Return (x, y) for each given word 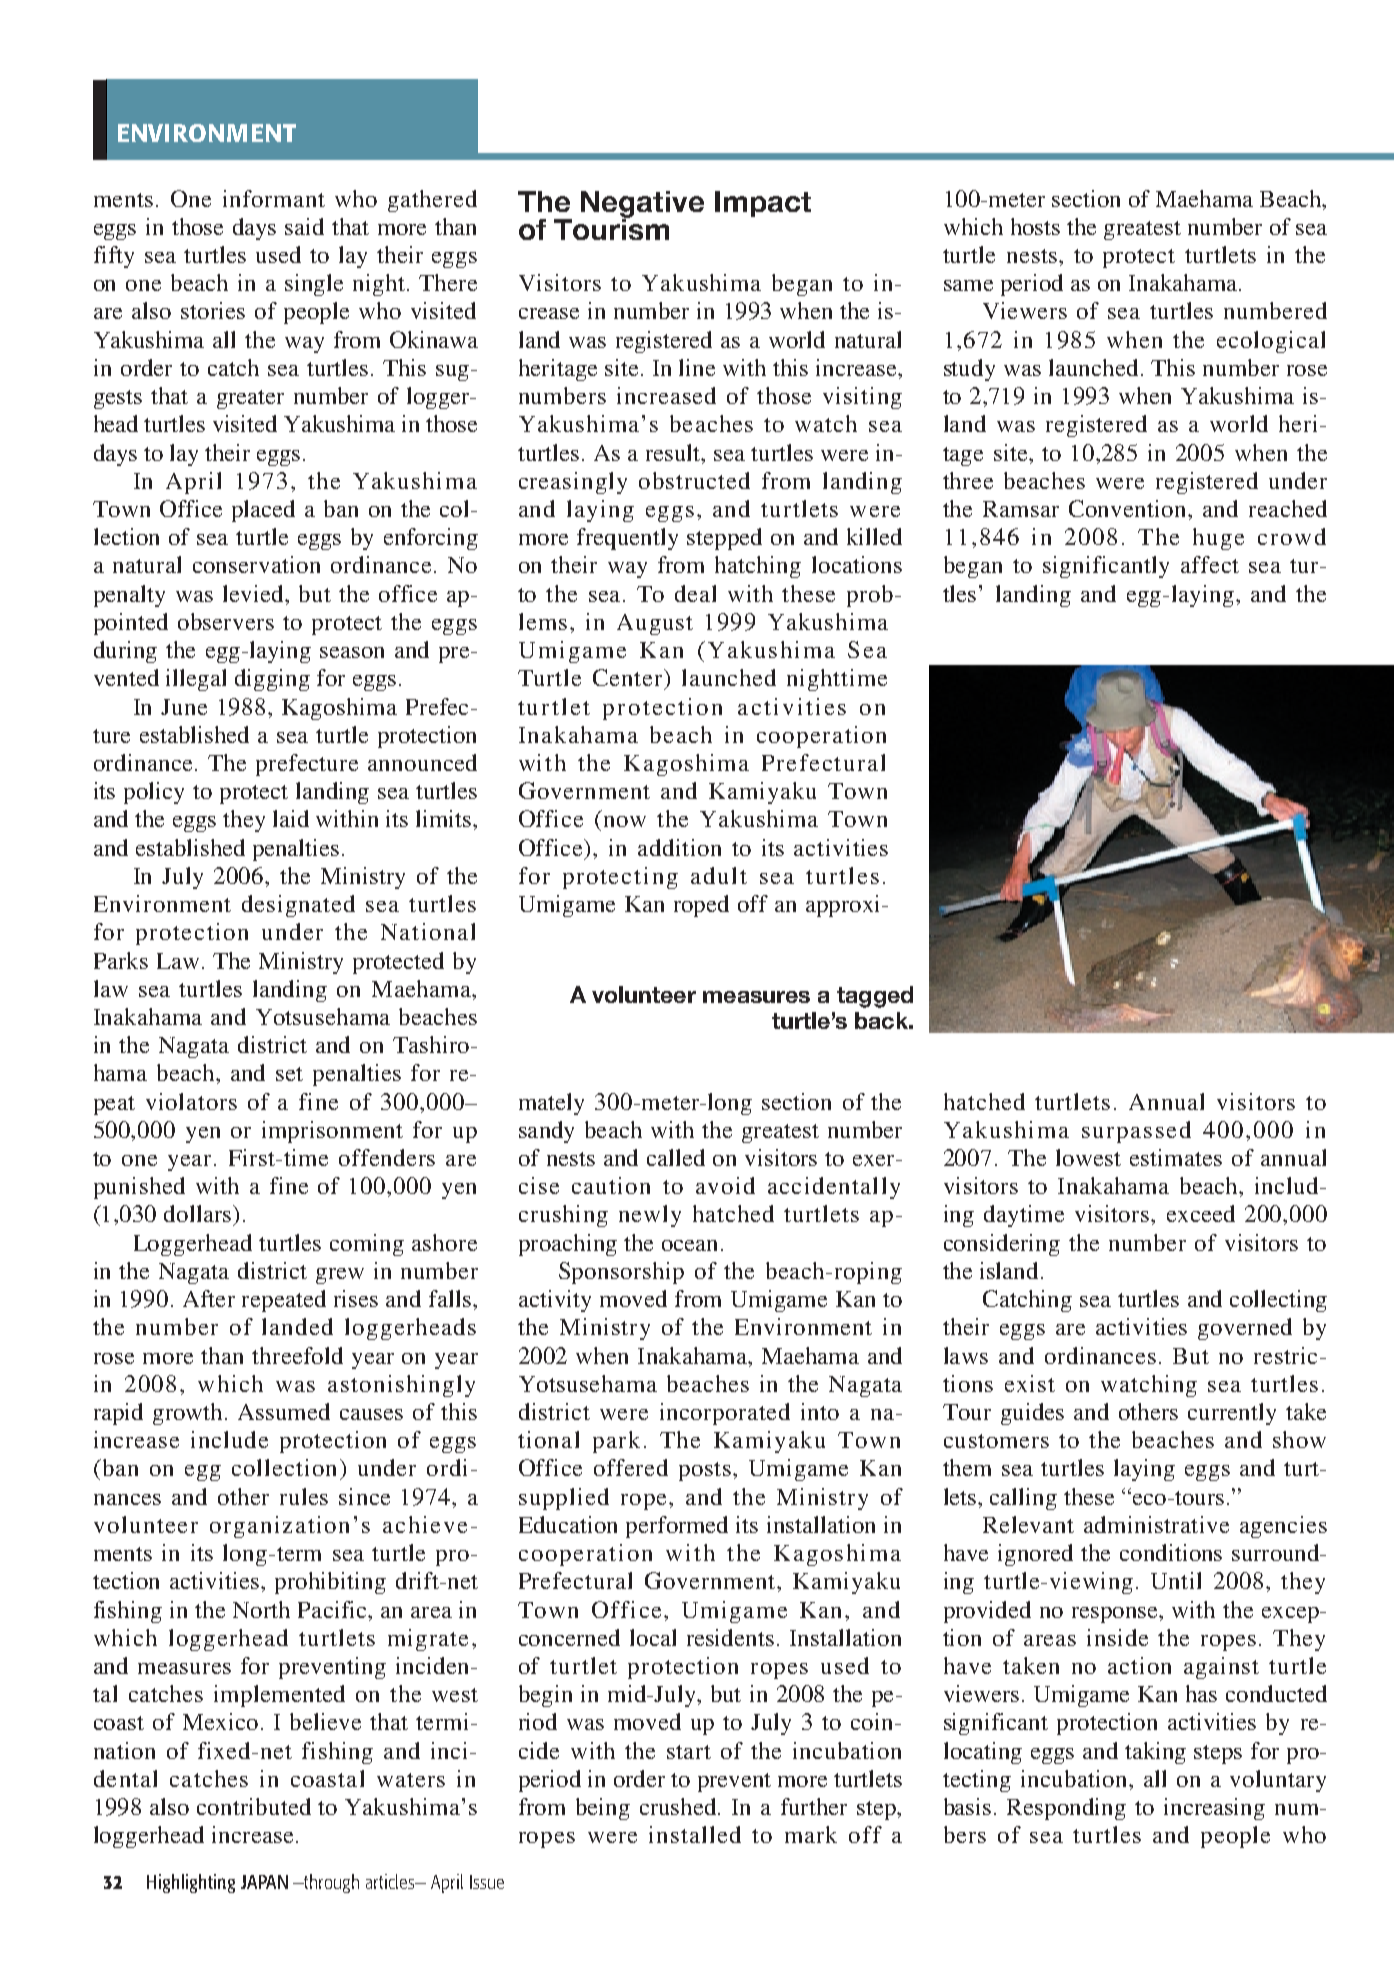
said (304, 226)
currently (1232, 1414)
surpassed (1136, 1132)
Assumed (284, 1411)
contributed (254, 1806)
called (676, 1157)
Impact (763, 204)
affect (1210, 564)
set (289, 1074)
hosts (1035, 226)
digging (272, 680)
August (655, 624)
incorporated (725, 1414)
